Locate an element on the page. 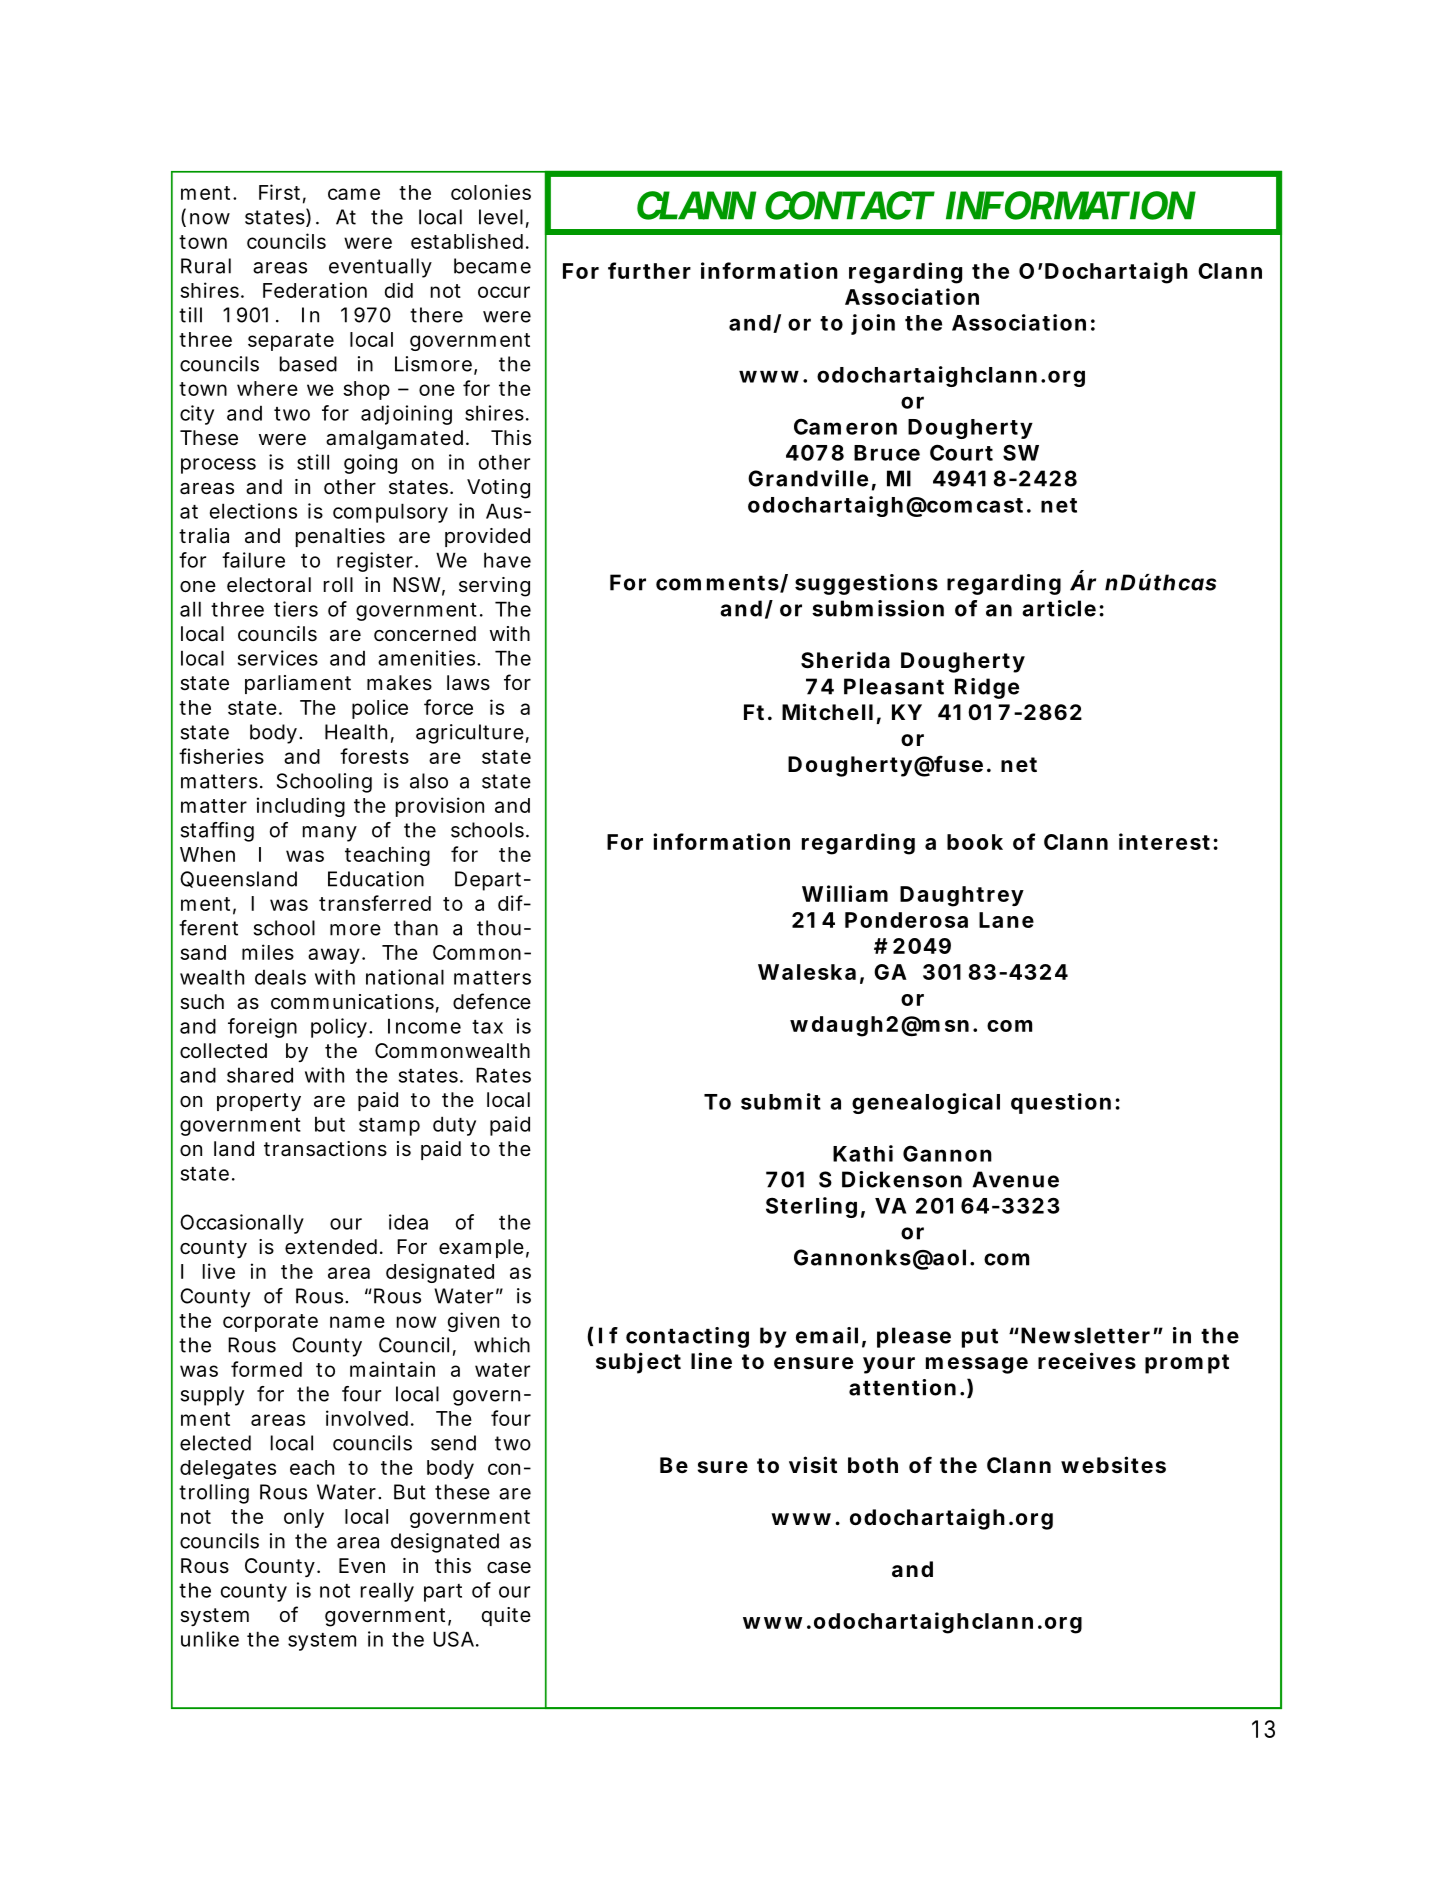 This image has height=1880, width=1453. further is located at coordinates (649, 270).
